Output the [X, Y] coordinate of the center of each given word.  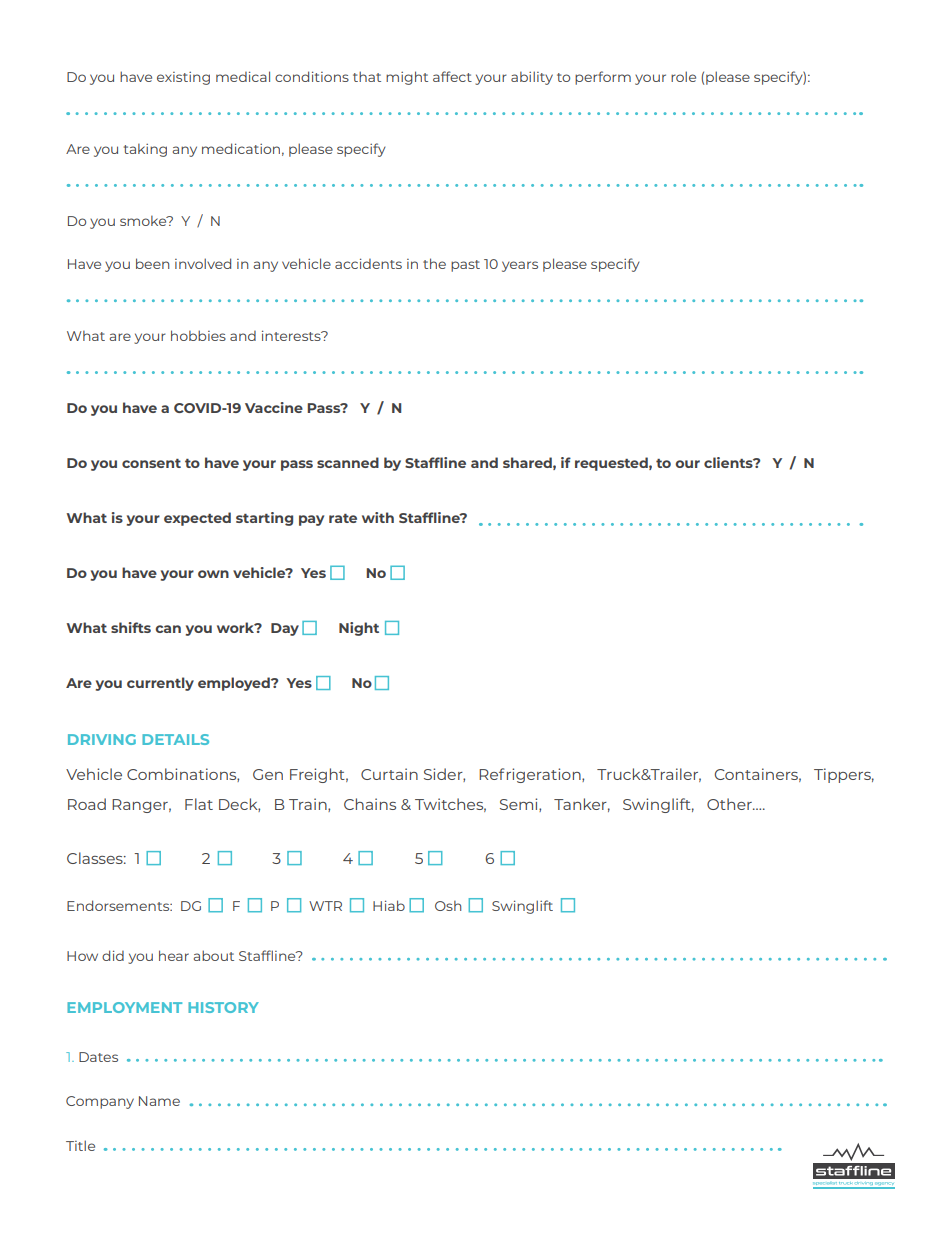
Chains [370, 804]
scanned [348, 462]
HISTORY [223, 1007]
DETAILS [175, 739]
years [520, 266]
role [683, 76]
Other [730, 804]
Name [159, 1101]
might [407, 78]
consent [151, 463]
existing [183, 78]
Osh [448, 905]
